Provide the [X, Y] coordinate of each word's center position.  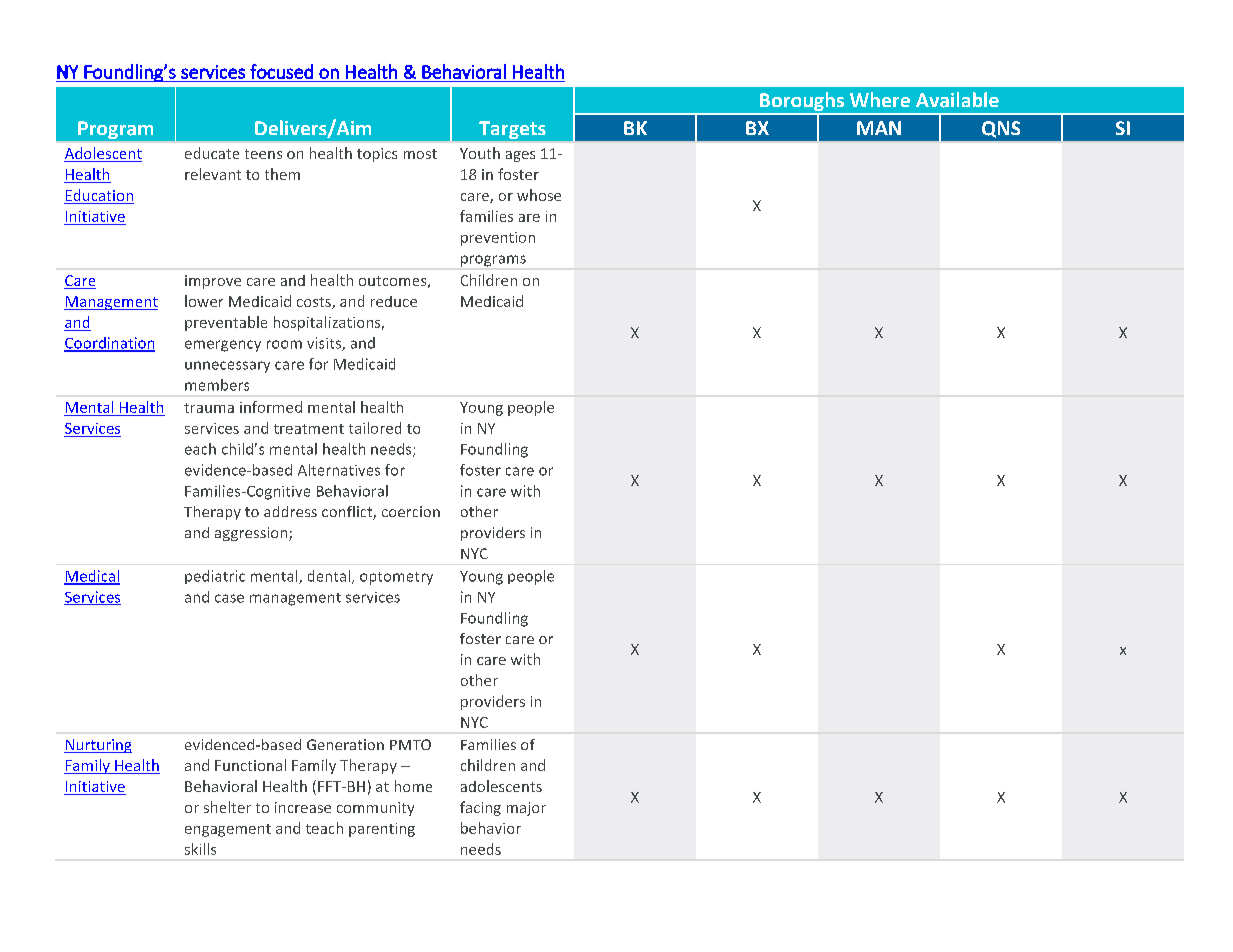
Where [880, 99]
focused [281, 71]
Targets [512, 130]
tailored [375, 428]
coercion [411, 511]
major [526, 809]
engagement [228, 830]
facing [480, 808]
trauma [209, 408]
